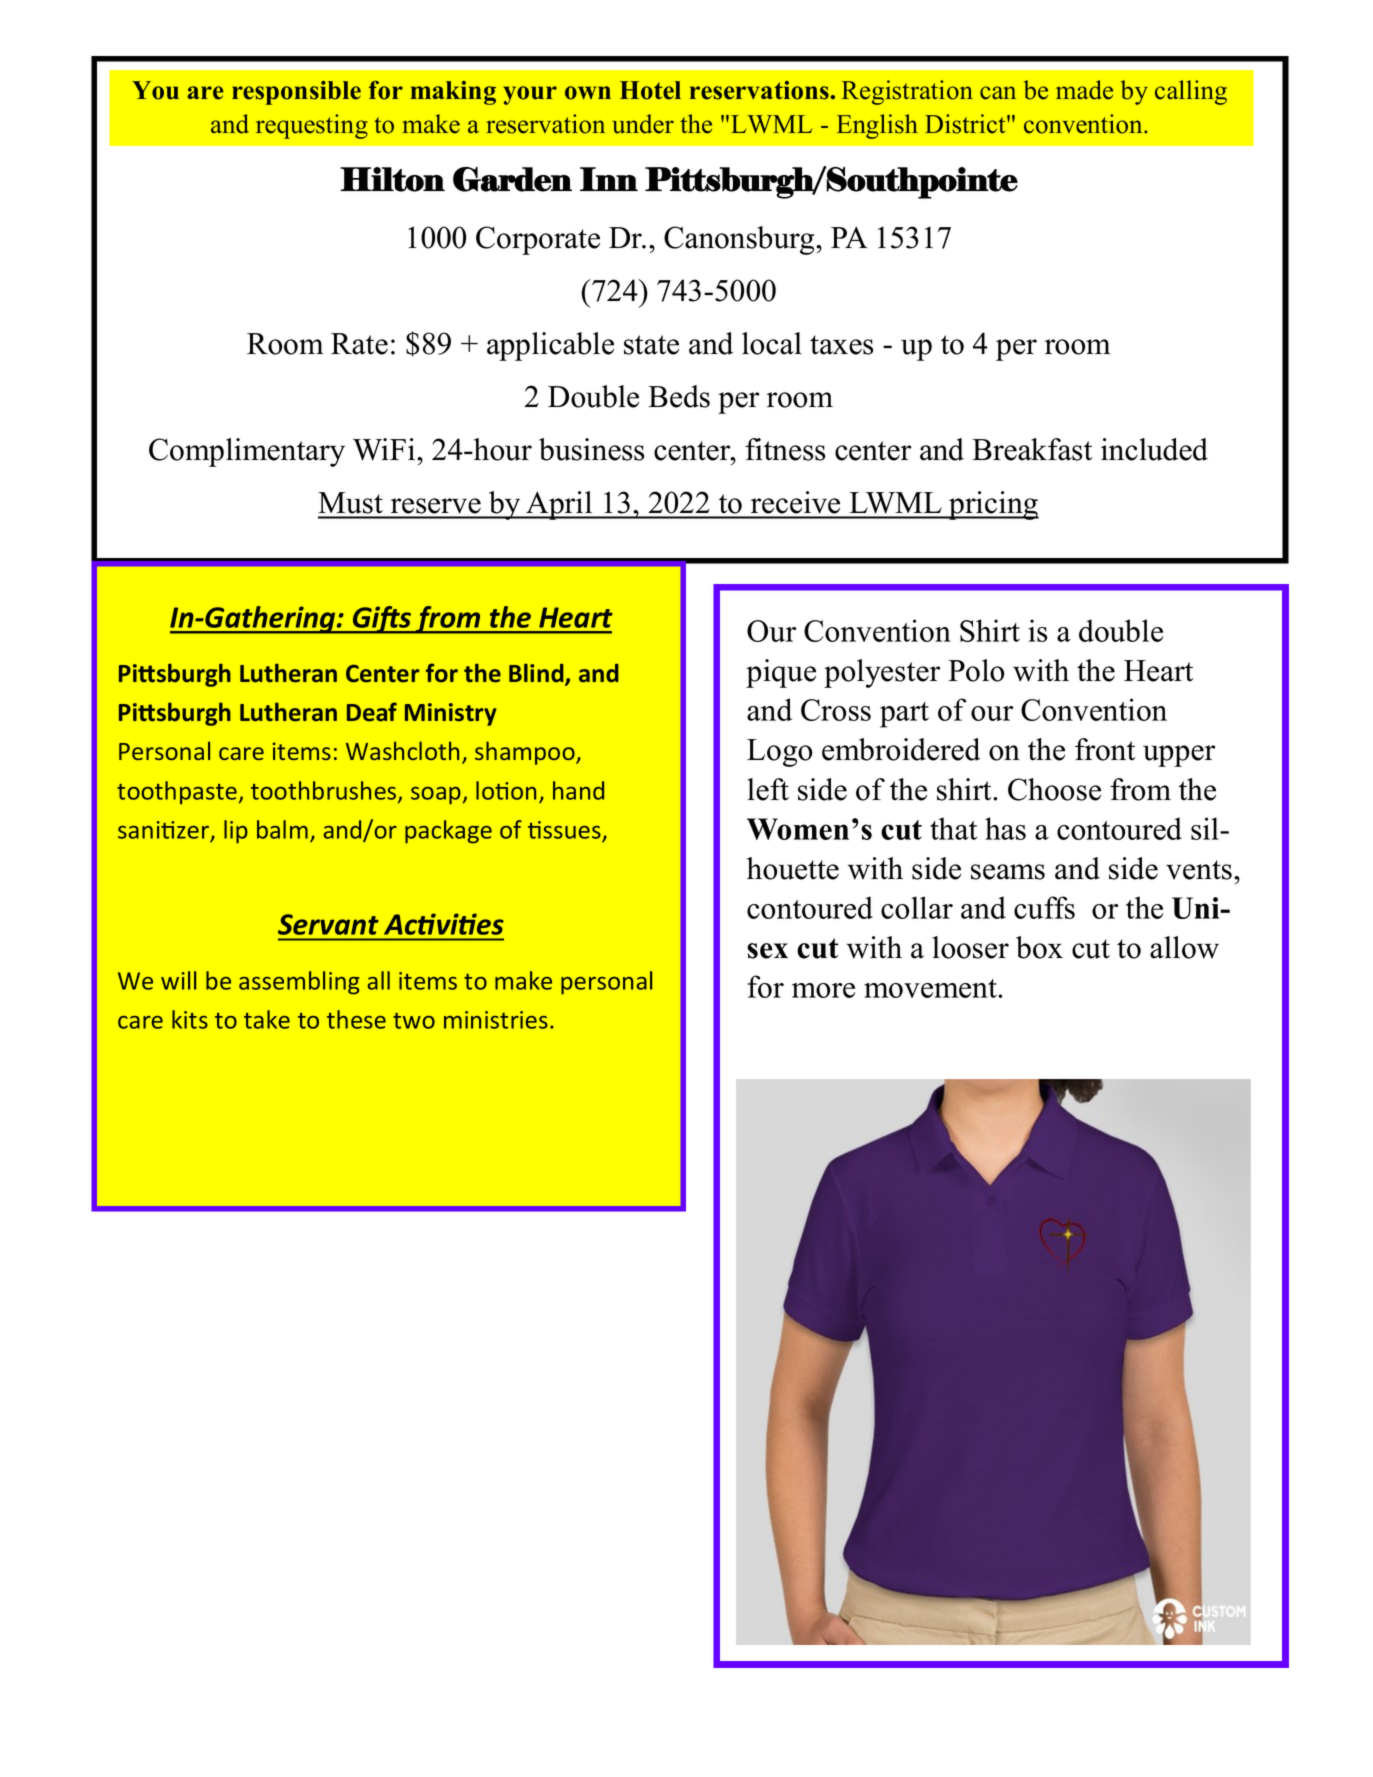  Describe the element at coordinates (1039, 947) in the screenshot. I see `box` at that location.
